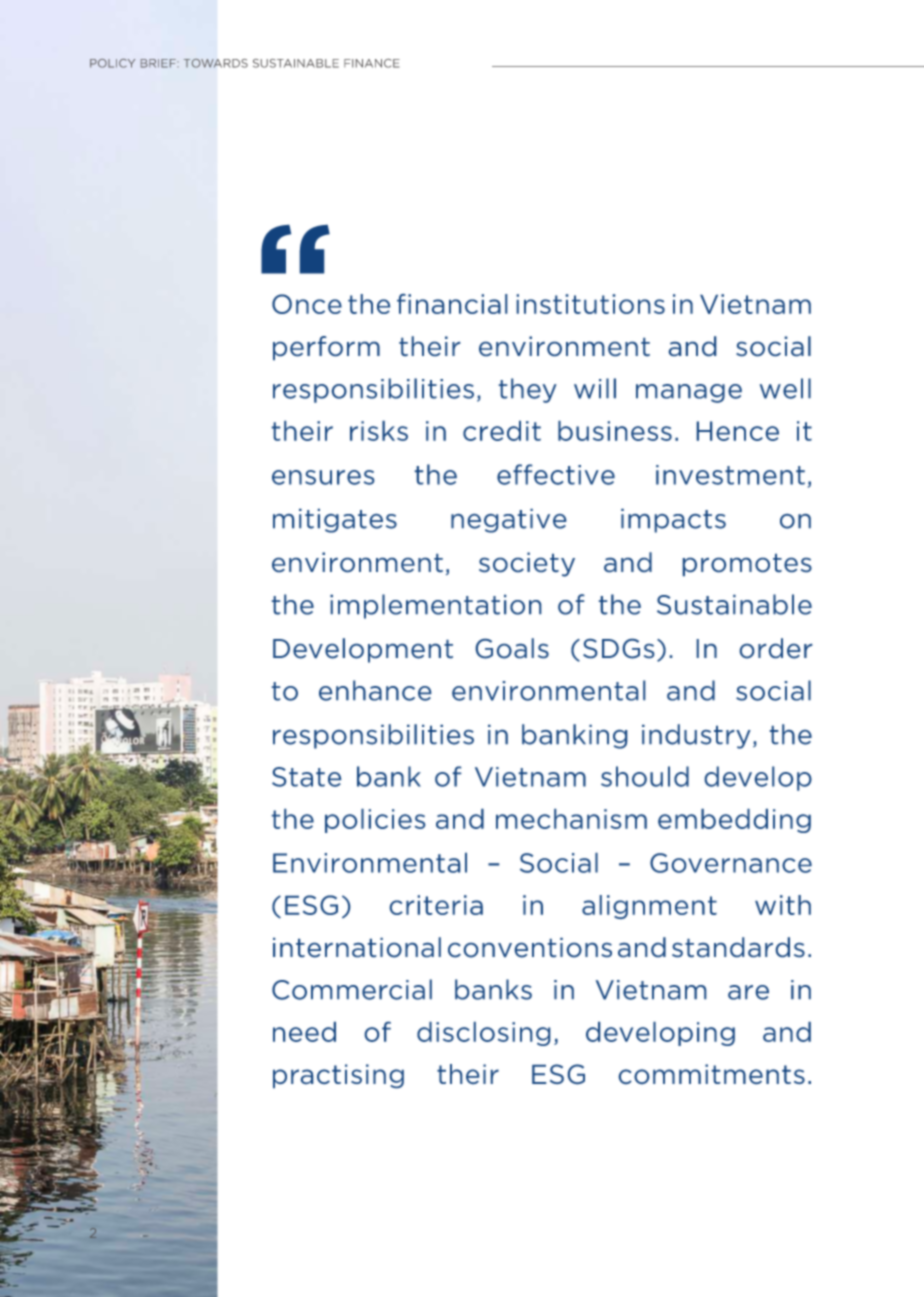  Describe the element at coordinates (375, 690) in the document. I see `enhance` at that location.
